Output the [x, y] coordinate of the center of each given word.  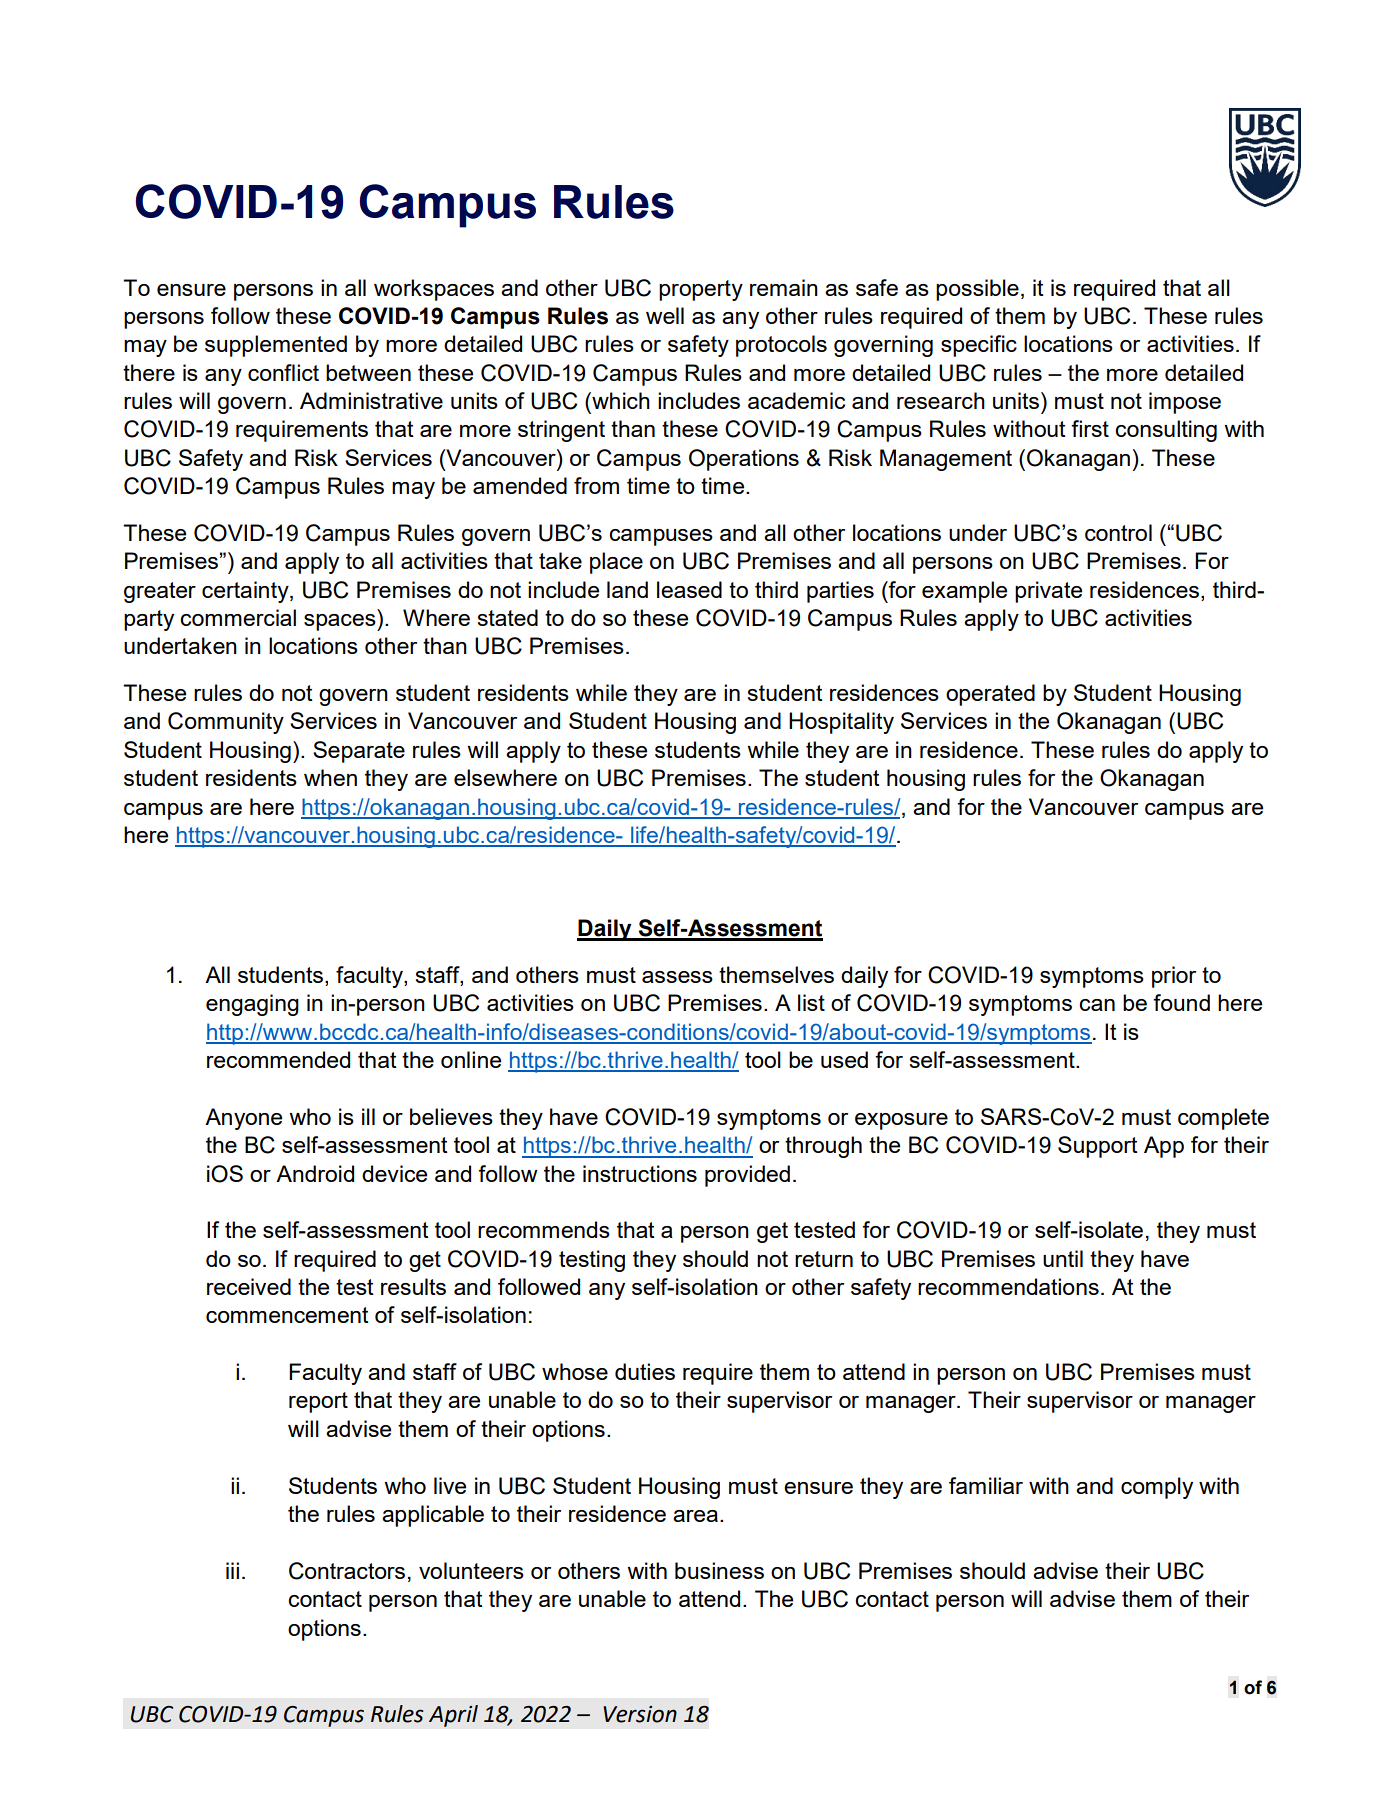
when [330, 777]
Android [315, 1173]
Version [640, 1714]
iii [232, 1570]
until [1063, 1258]
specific [979, 346]
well [665, 315]
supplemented [276, 346]
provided [747, 1176]
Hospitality [841, 723]
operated [990, 695]
